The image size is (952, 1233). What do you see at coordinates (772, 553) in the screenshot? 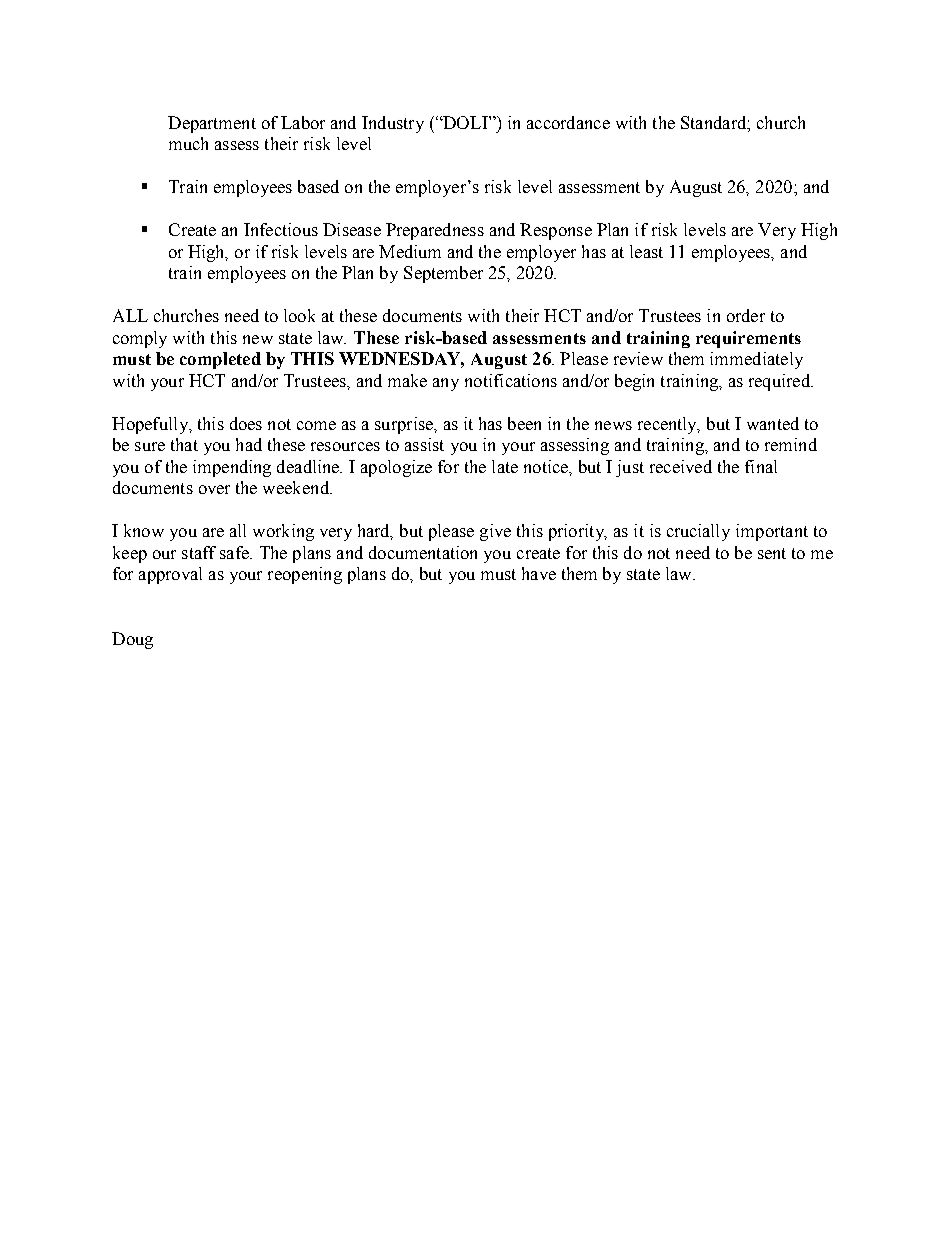
I see `sent` at bounding box center [772, 553].
